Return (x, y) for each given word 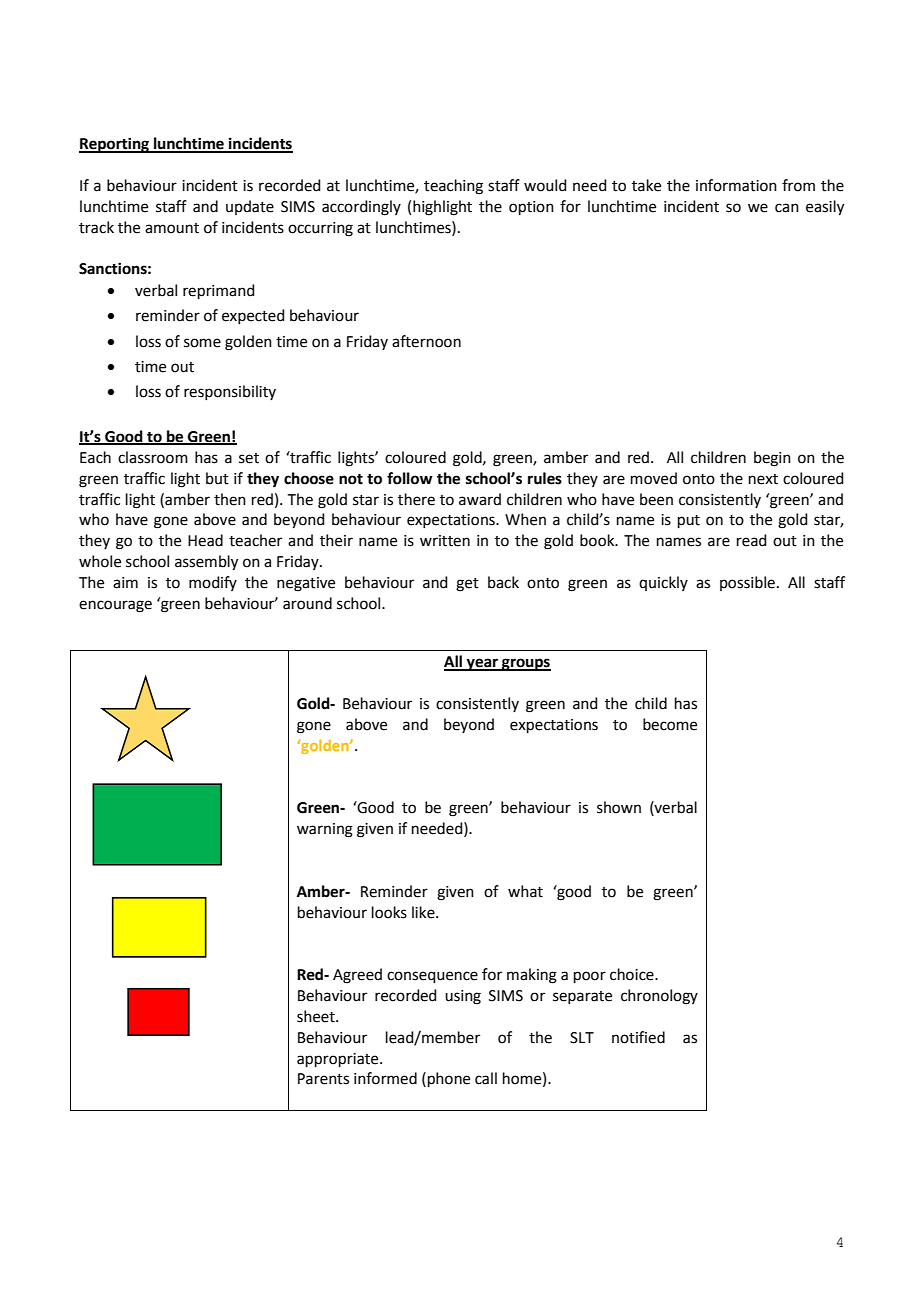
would (545, 185)
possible (747, 583)
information (736, 185)
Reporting (115, 145)
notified (638, 1037)
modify (213, 583)
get (467, 585)
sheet (317, 1016)
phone (447, 1079)
